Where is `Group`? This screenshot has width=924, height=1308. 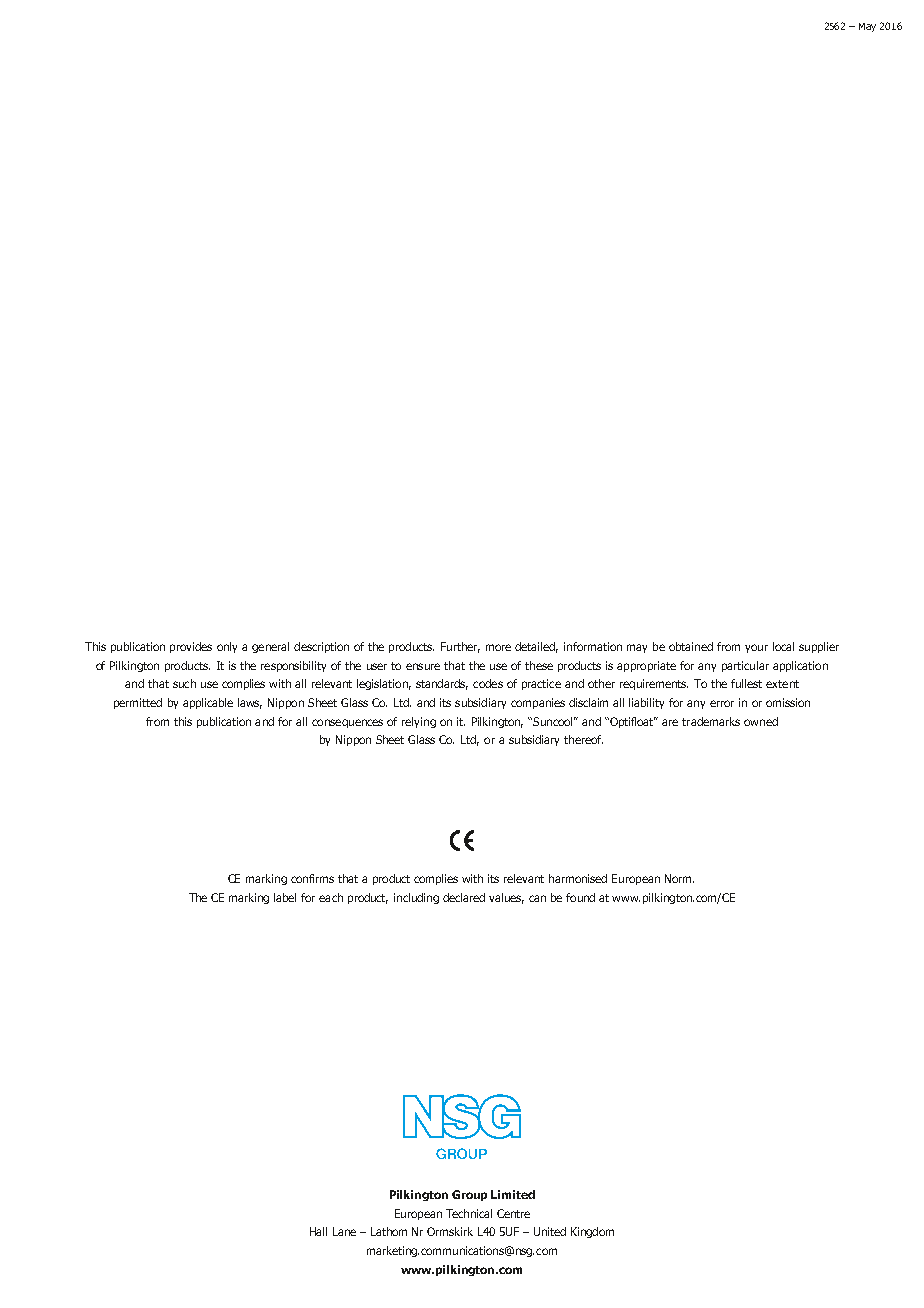
Group is located at coordinates (469, 1195).
